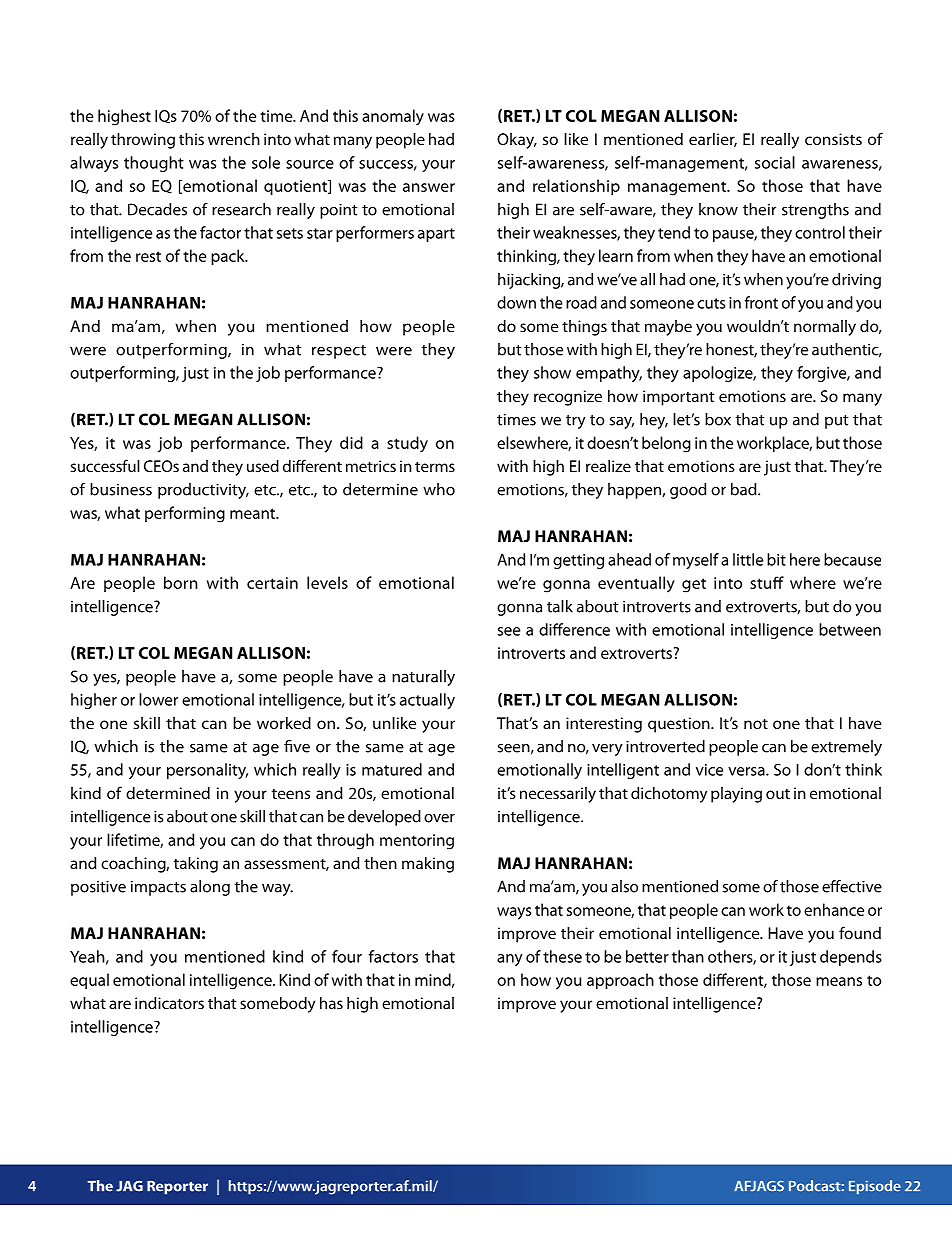  Describe the element at coordinates (331, 1003) in the screenshot. I see `has` at that location.
